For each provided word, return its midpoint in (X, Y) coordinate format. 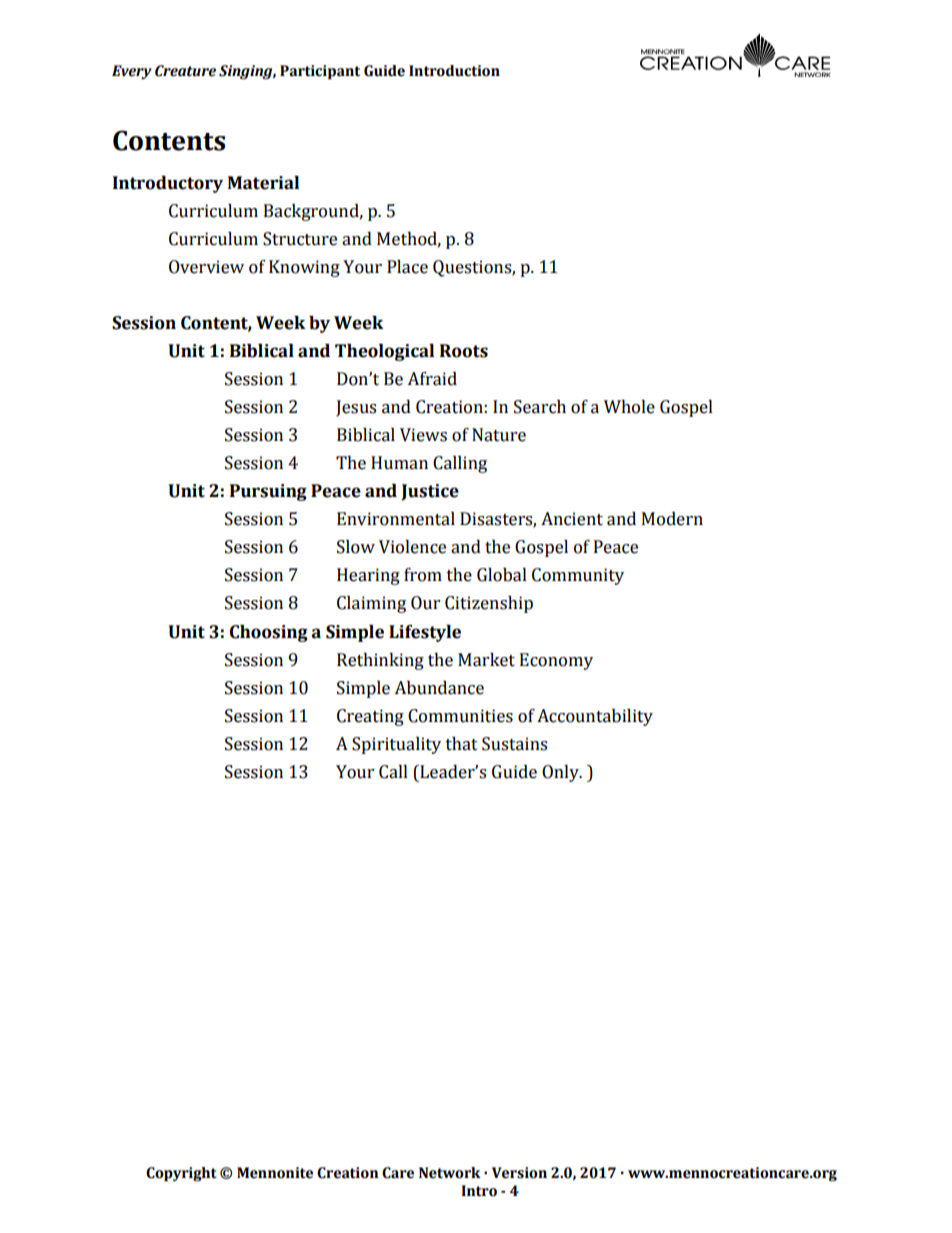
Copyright (181, 1174)
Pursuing (268, 492)
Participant (320, 72)
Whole (629, 407)
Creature (185, 71)
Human (399, 463)
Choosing (269, 633)
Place (407, 267)
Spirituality (396, 745)
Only (561, 773)
